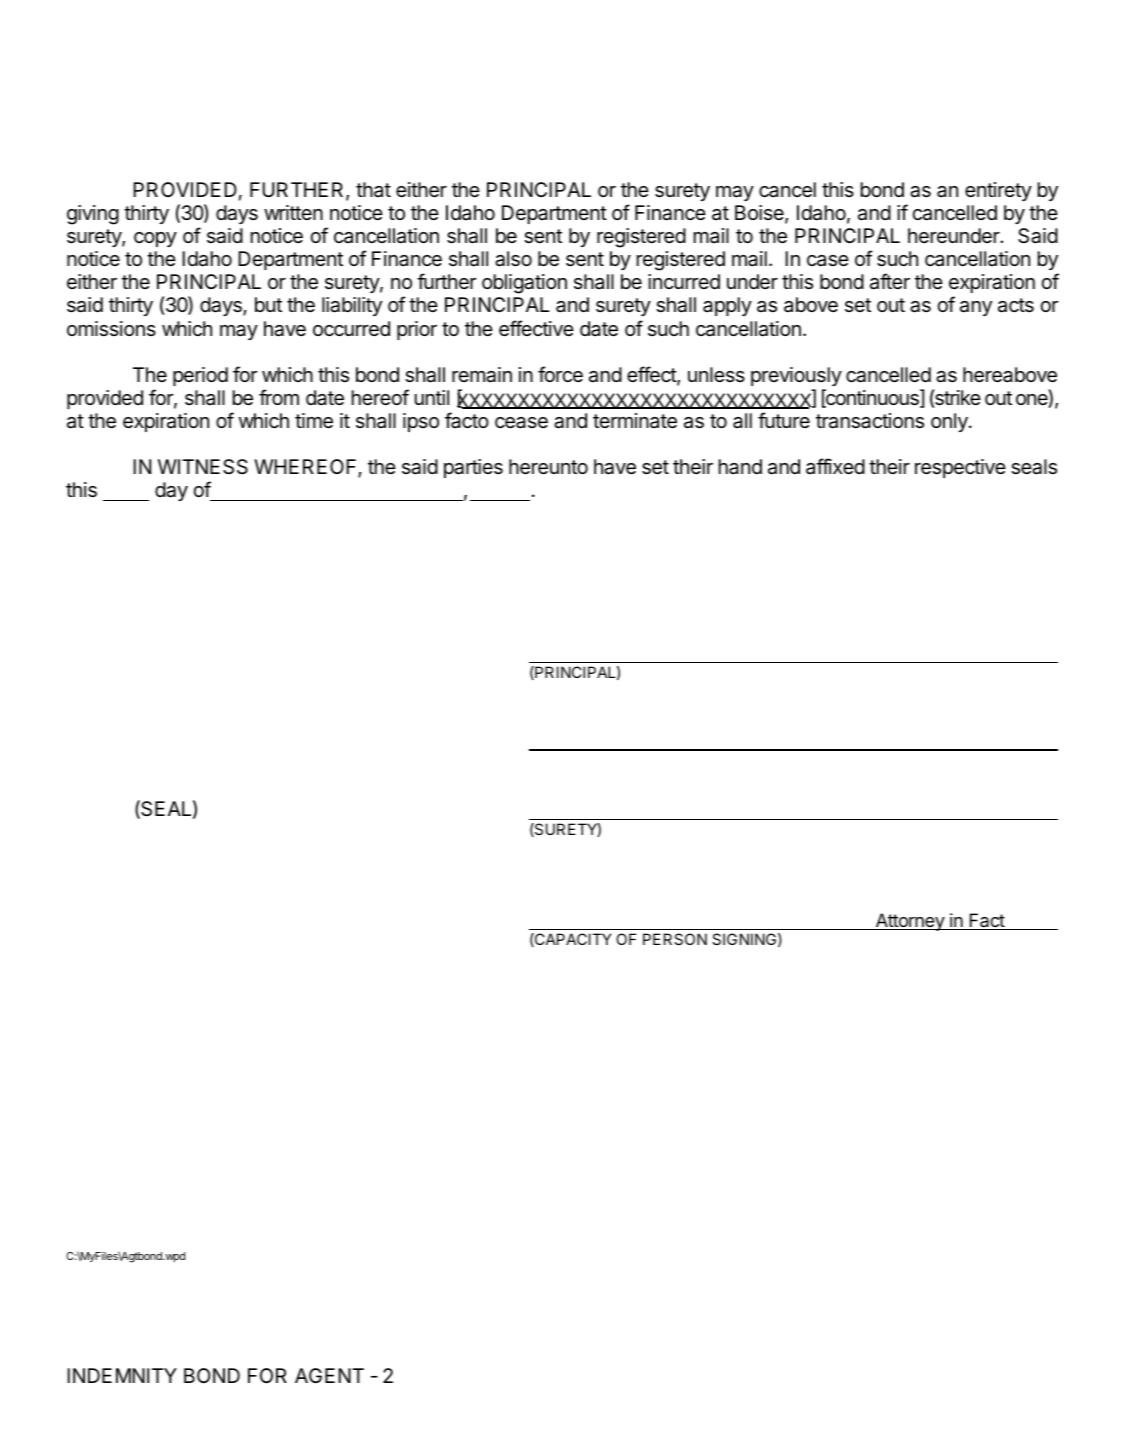  What do you see at coordinates (890, 281) in the screenshot?
I see `after` at bounding box center [890, 281].
